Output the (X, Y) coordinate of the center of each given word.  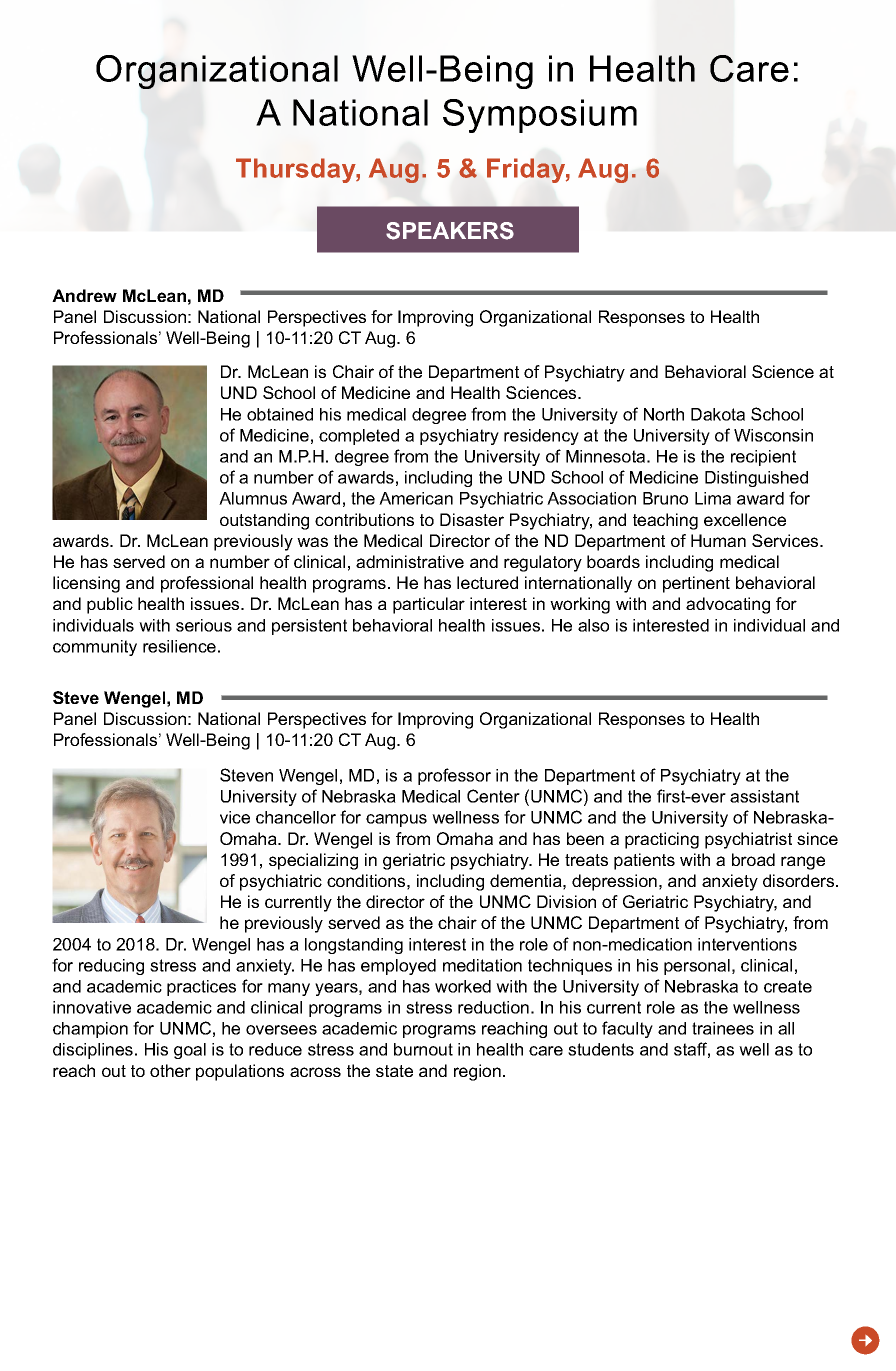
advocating (728, 605)
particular (429, 605)
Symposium (540, 116)
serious (204, 625)
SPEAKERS (450, 231)
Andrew (84, 295)
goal (190, 1051)
